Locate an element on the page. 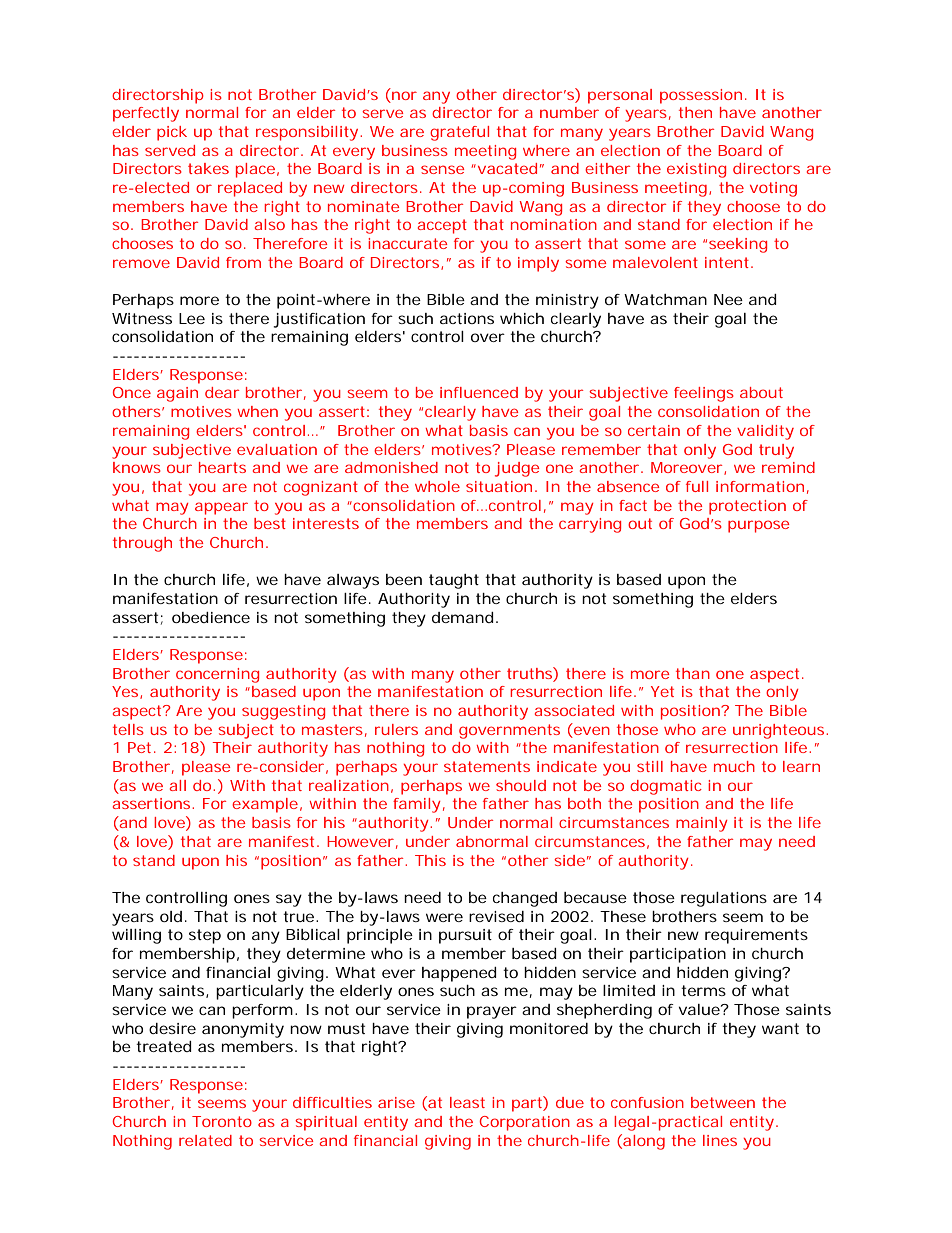 Image resolution: width=952 pixels, height=1233 pixels. demand is located at coordinates (465, 617).
